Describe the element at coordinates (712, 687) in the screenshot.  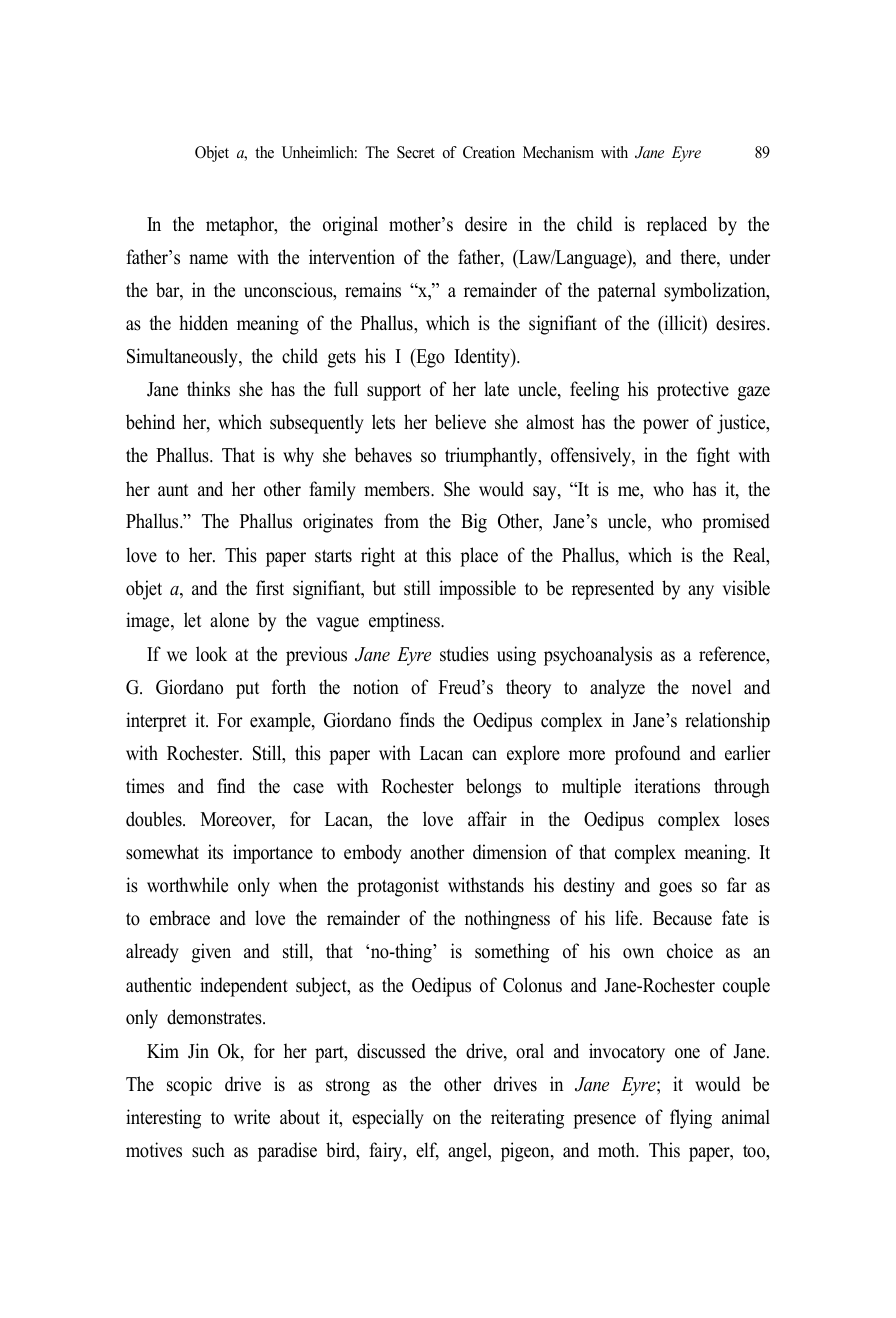
I see `novel` at that location.
